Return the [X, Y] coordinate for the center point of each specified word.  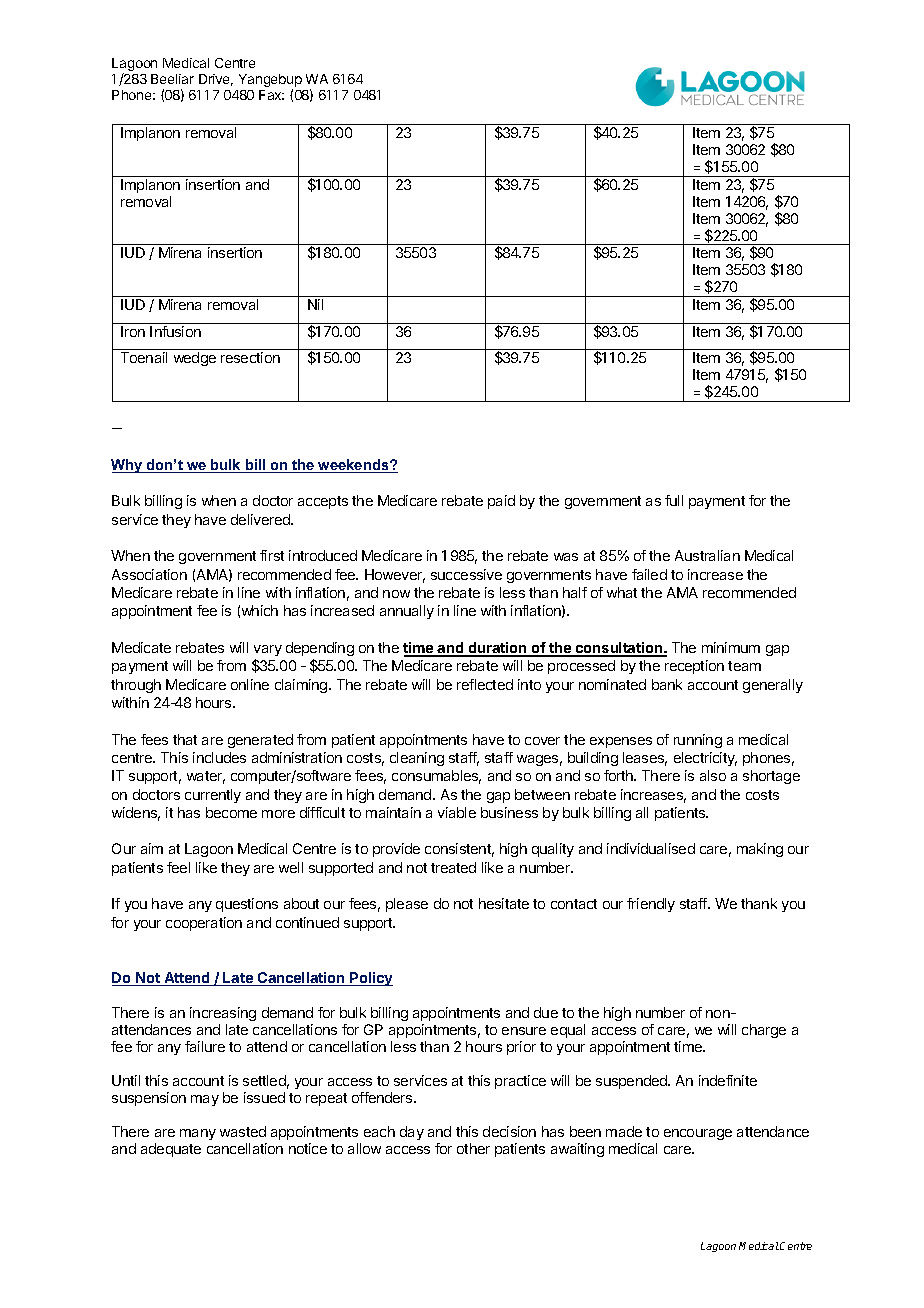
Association [149, 574]
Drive [216, 80]
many [198, 1134]
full [674, 500]
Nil [315, 304]
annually [407, 612]
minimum [731, 647]
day [412, 1133]
